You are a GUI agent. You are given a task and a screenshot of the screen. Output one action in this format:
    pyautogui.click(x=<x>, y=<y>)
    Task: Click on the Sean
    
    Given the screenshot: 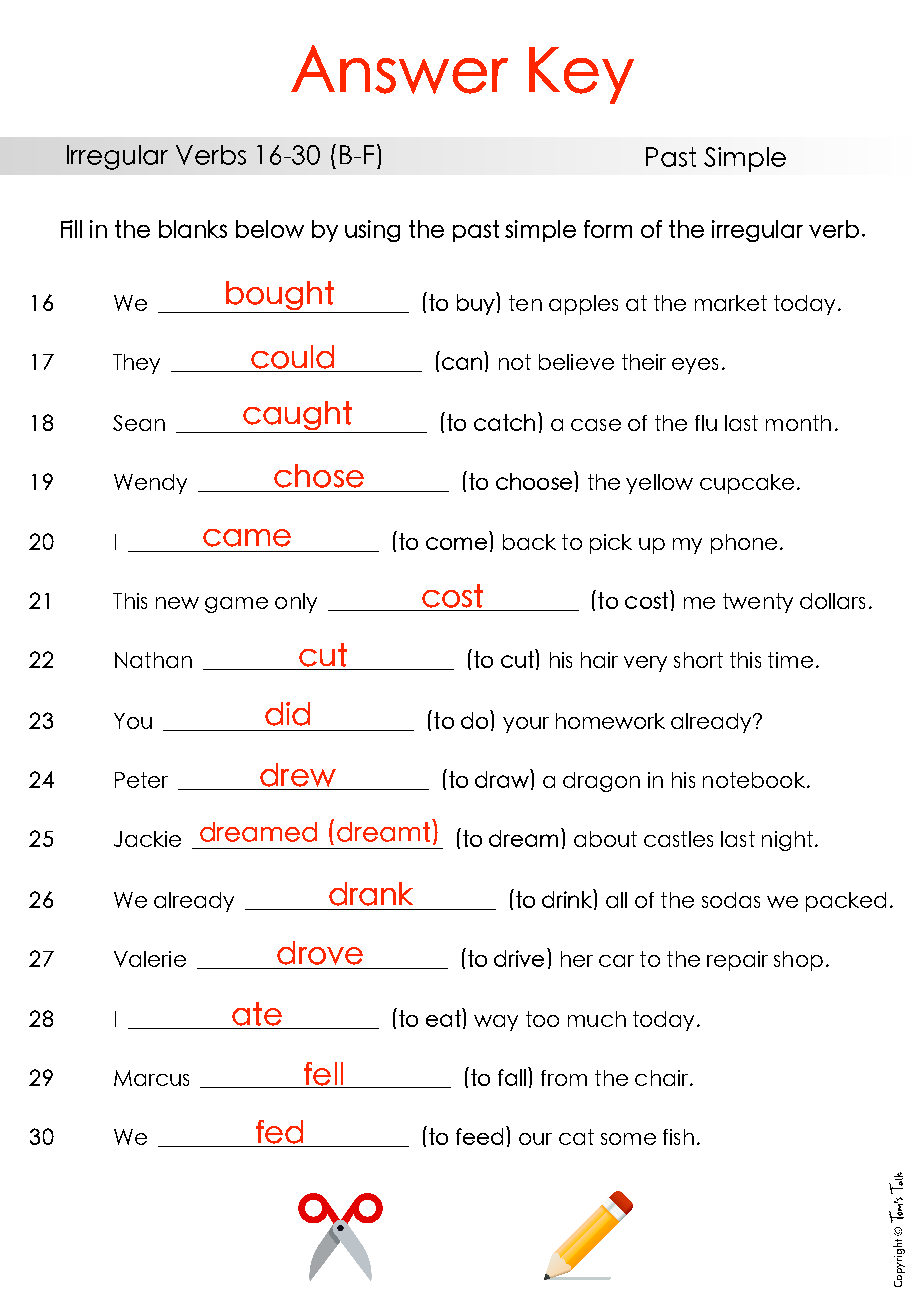 What is the action you would take?
    pyautogui.click(x=139, y=423)
